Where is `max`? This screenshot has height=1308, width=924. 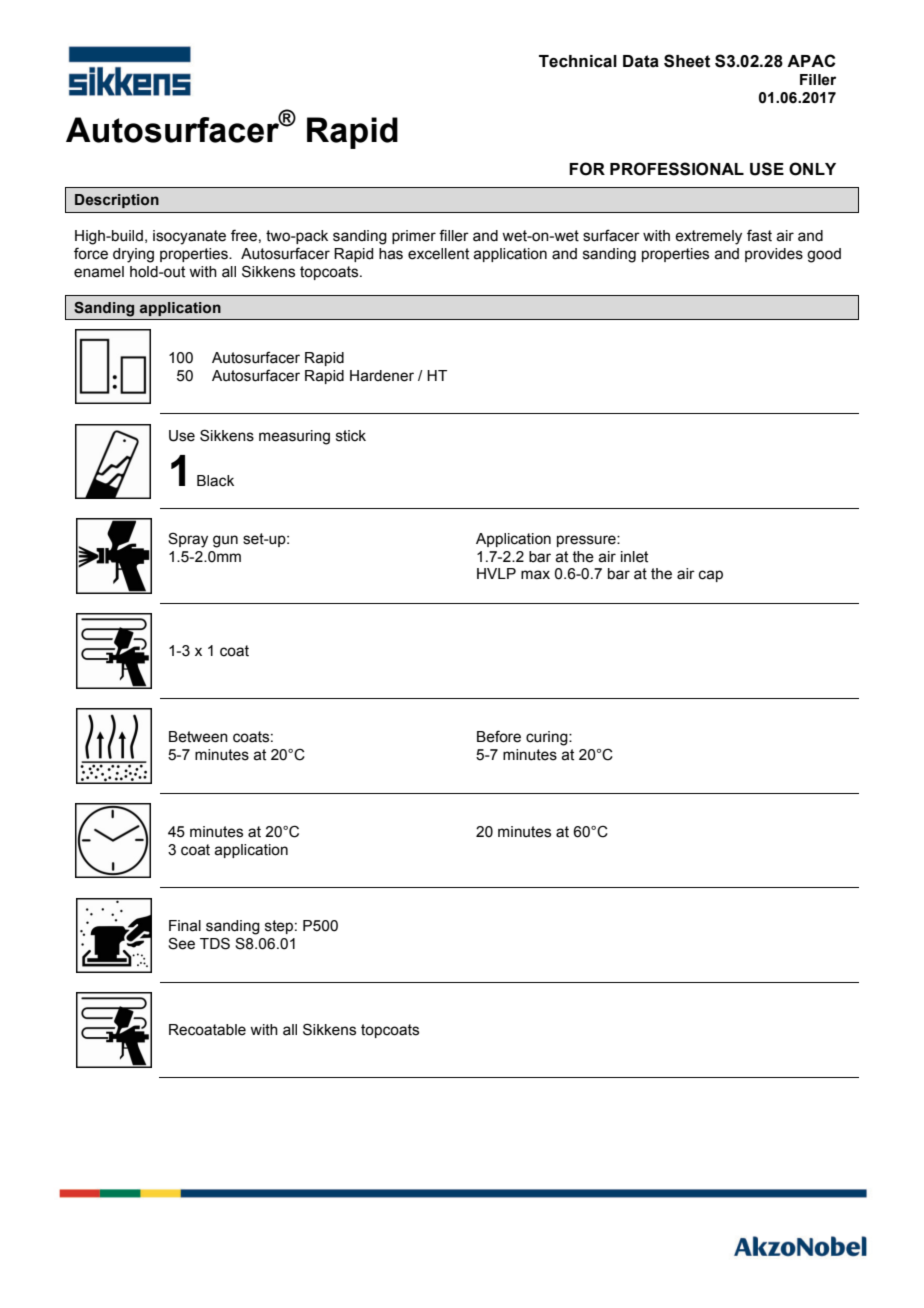
max is located at coordinates (535, 575).
